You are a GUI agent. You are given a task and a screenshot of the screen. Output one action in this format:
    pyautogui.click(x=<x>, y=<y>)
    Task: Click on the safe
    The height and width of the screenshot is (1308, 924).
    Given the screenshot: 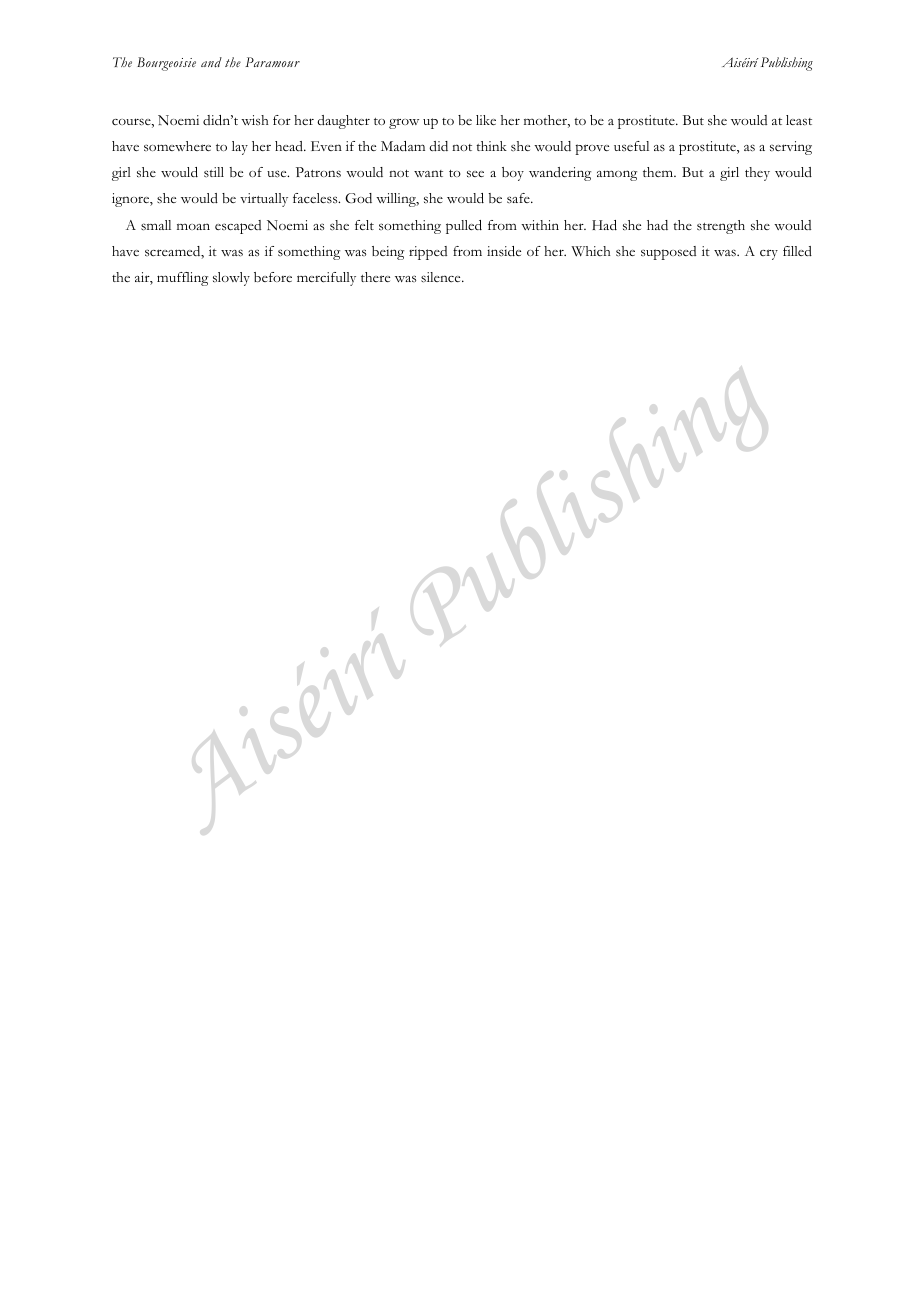 What is the action you would take?
    pyautogui.click(x=519, y=198)
